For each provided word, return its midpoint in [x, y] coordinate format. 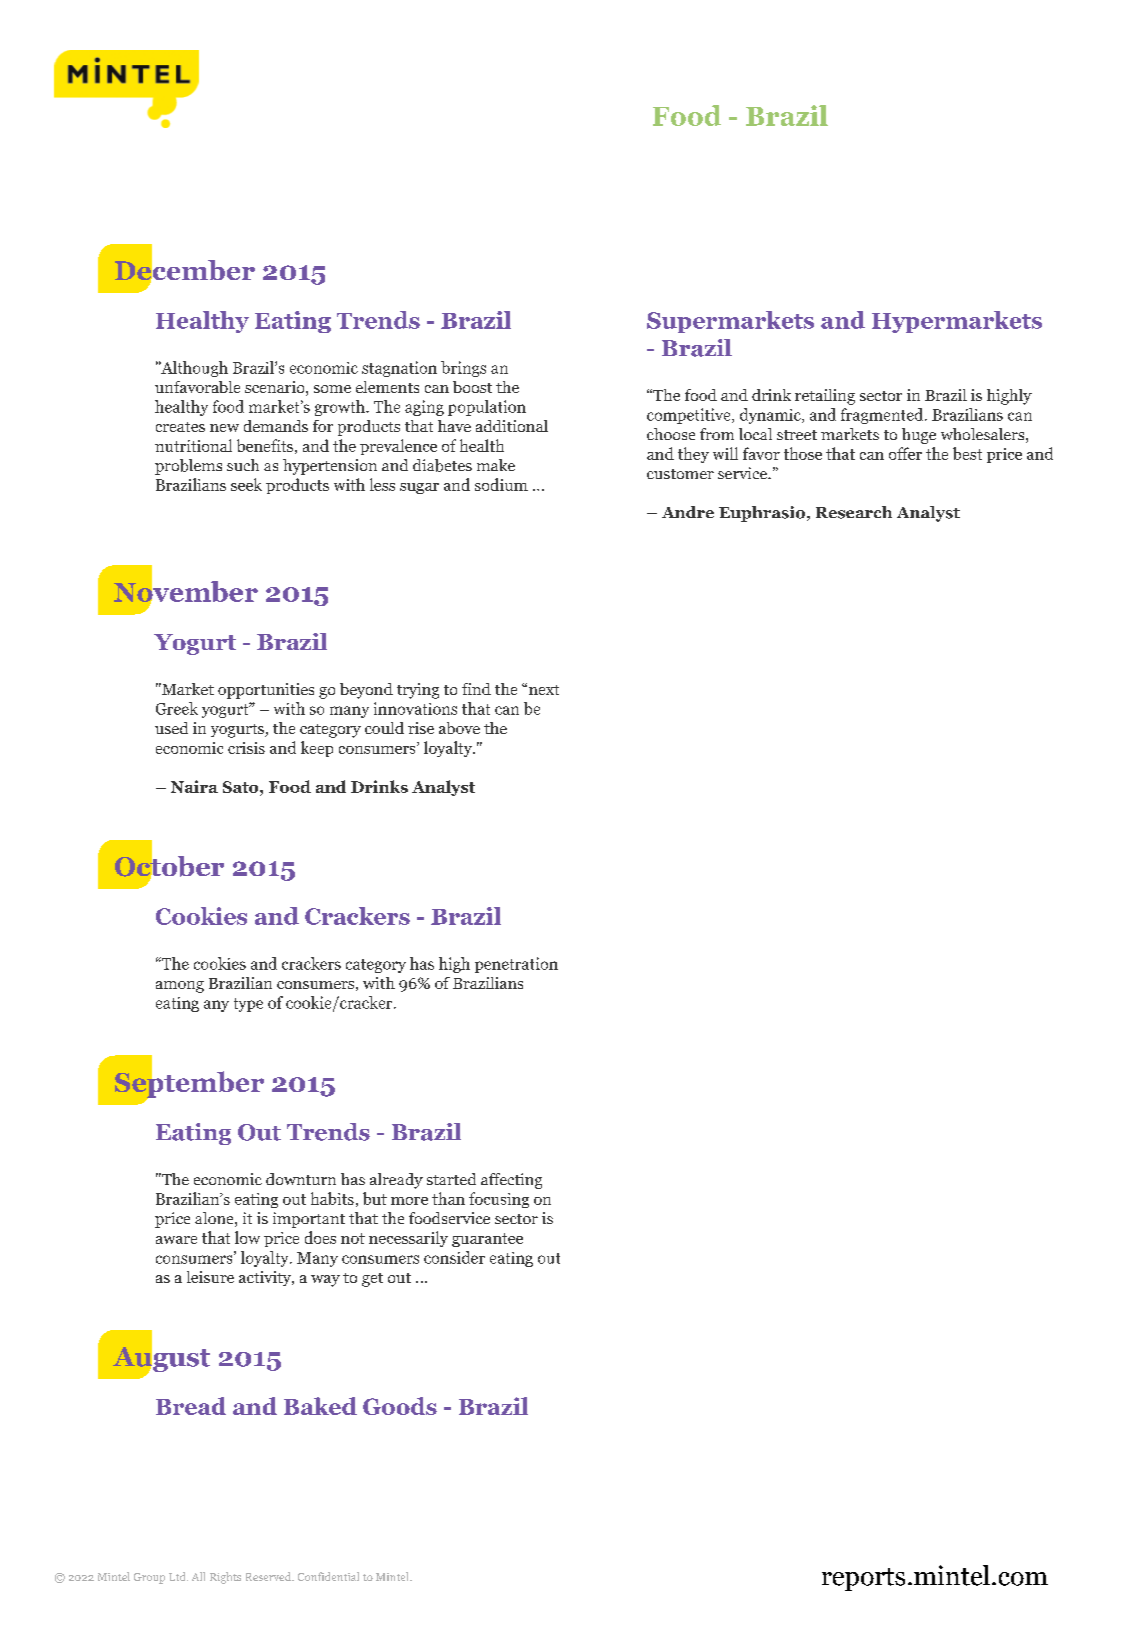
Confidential [328, 1576]
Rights [225, 1578]
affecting [511, 1181]
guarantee [487, 1240]
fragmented [883, 416]
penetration [516, 965]
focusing [499, 1200]
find [476, 689]
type [248, 1005]
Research [854, 512]
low [247, 1237]
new [224, 428]
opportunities [266, 691]
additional [512, 426]
